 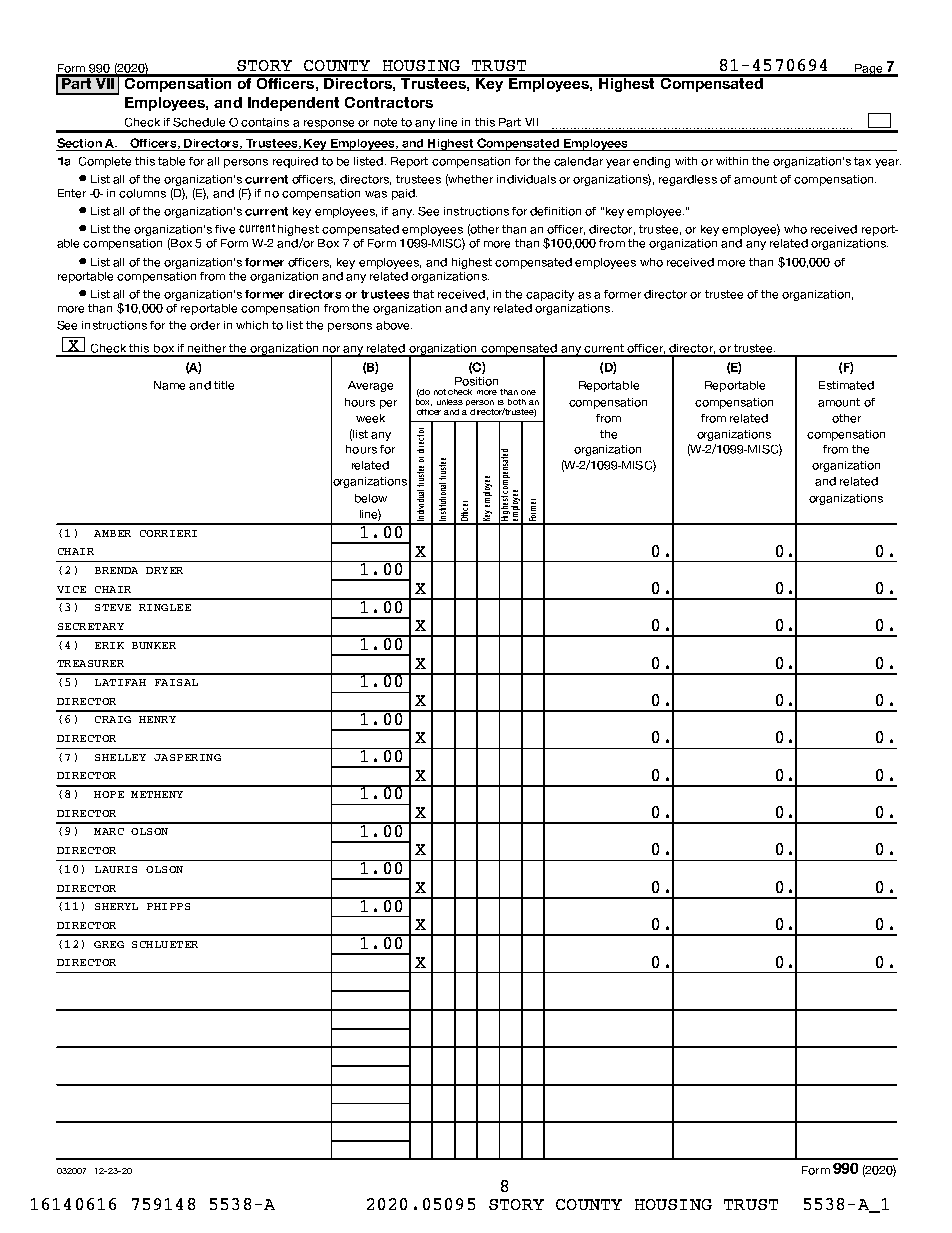 What do you see at coordinates (389, 102) in the page?
I see `Contractors` at bounding box center [389, 102].
